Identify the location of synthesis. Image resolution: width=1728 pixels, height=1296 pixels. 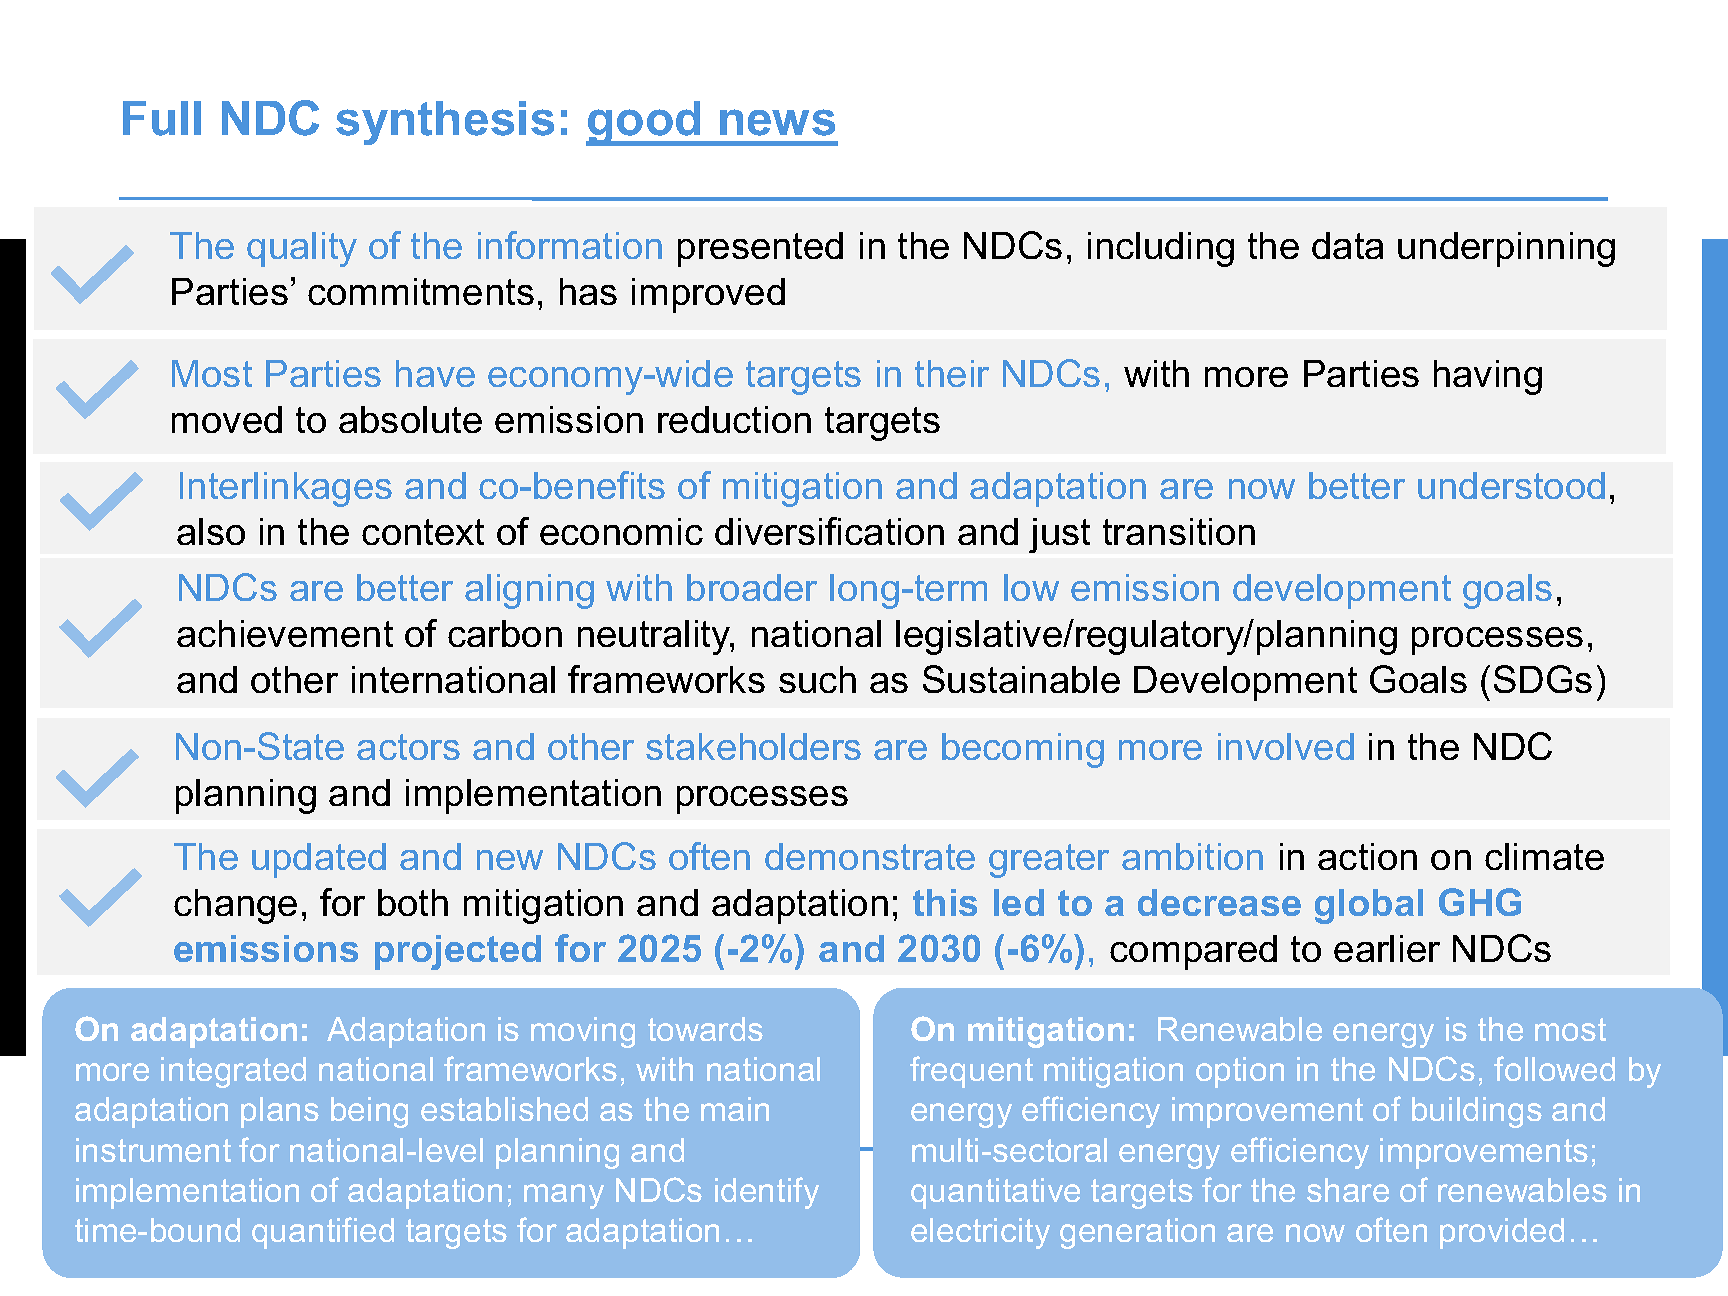
(445, 123).
